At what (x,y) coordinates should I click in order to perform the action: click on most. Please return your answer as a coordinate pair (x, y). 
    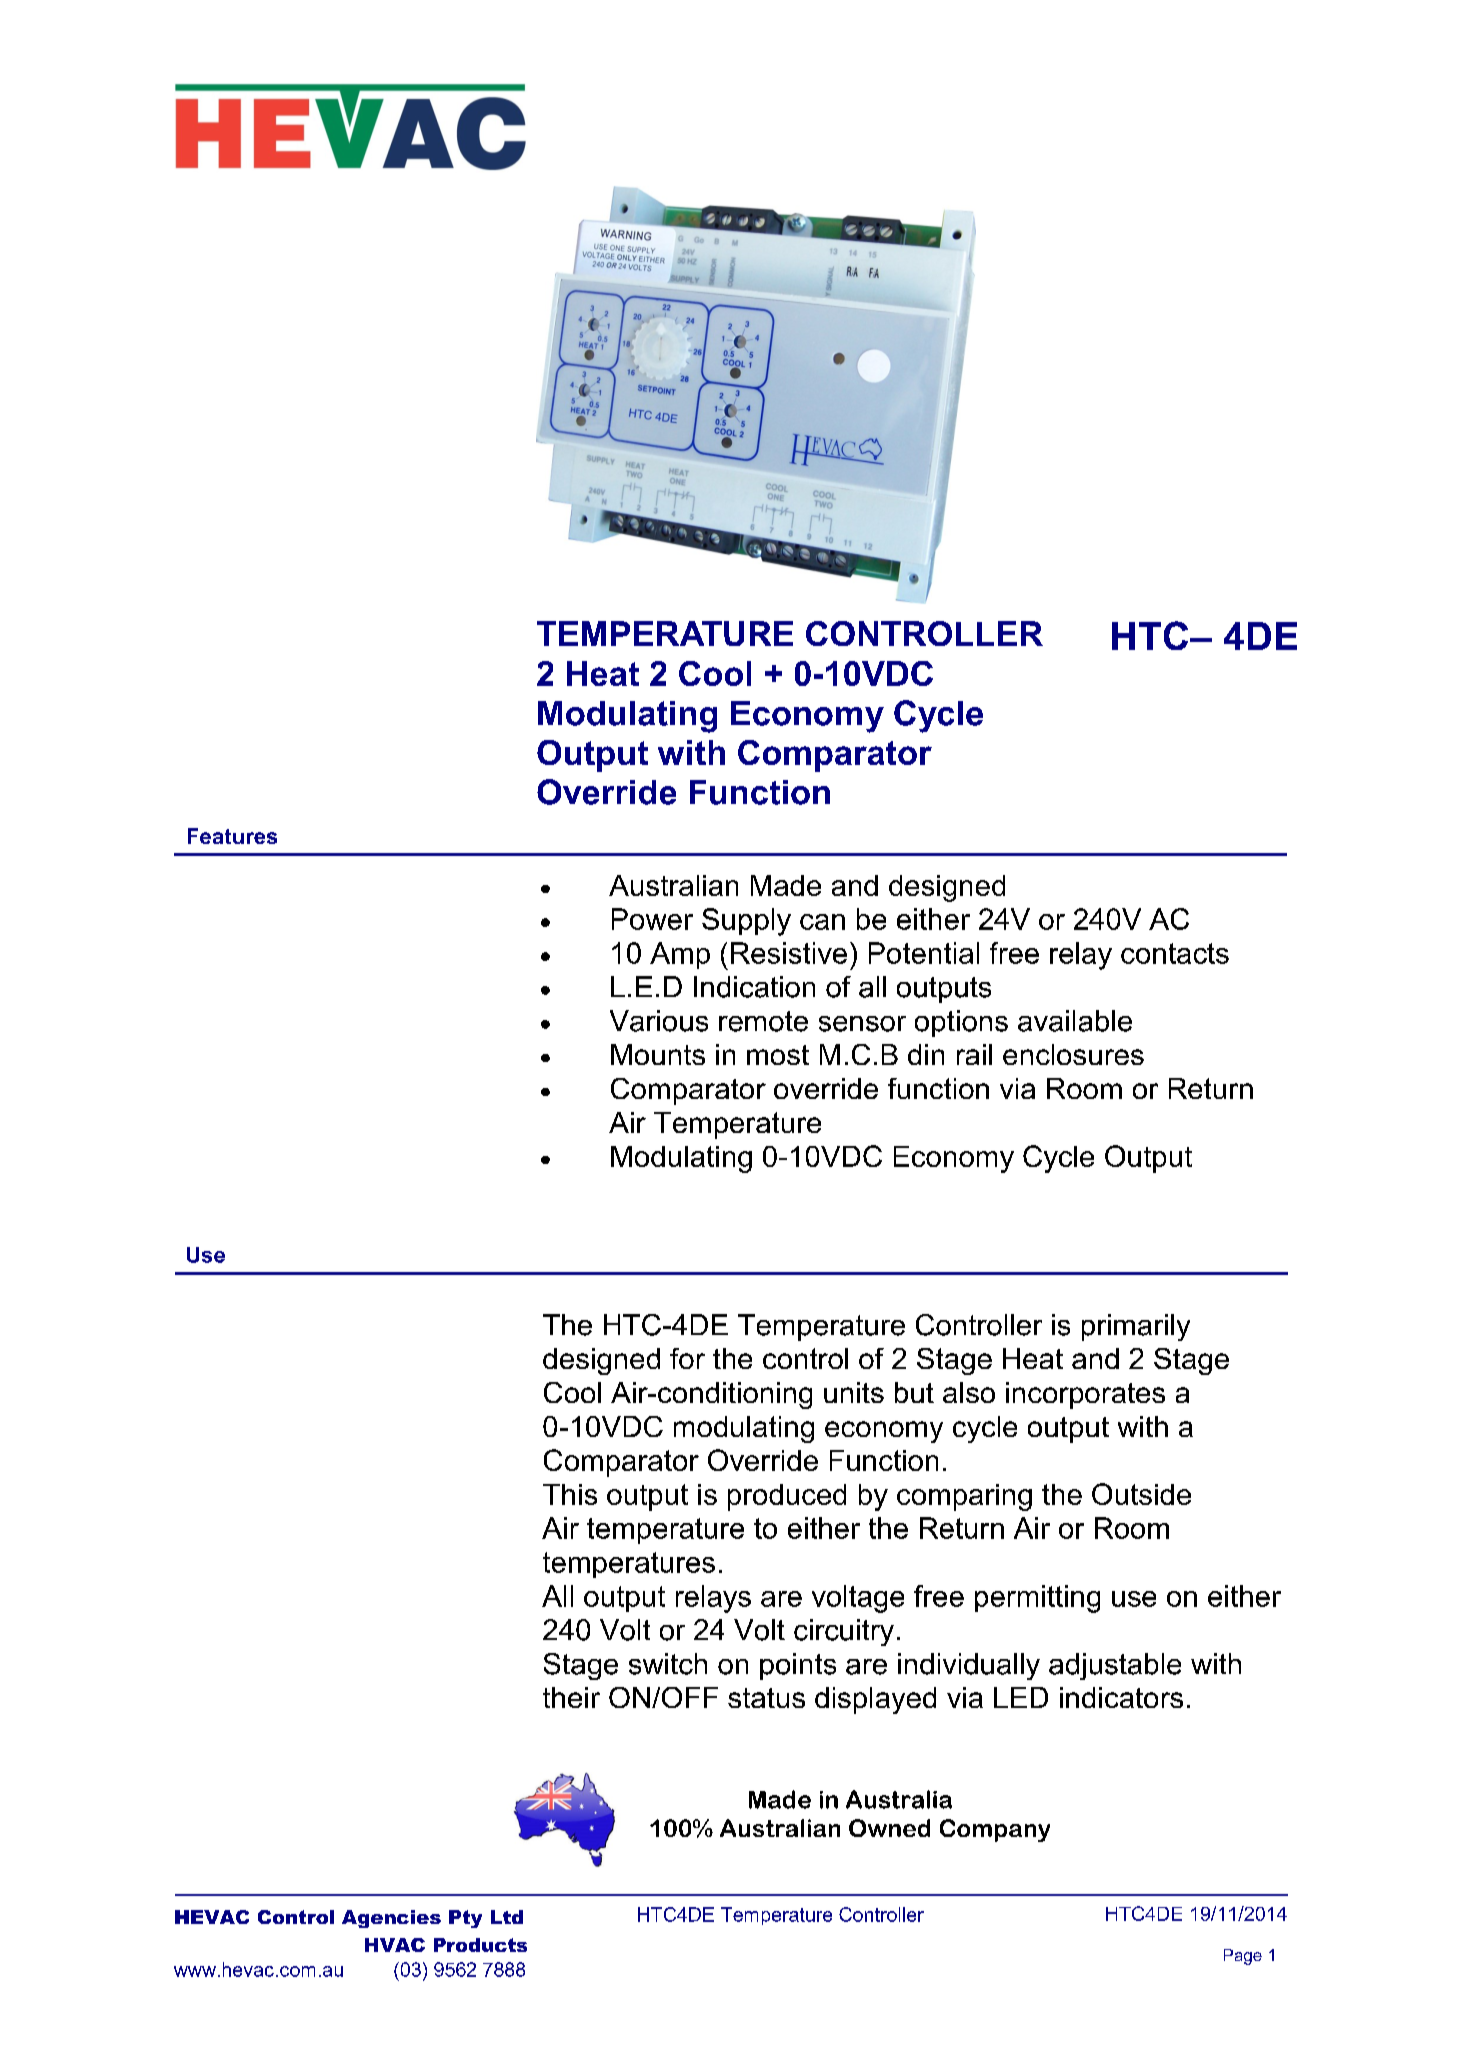
    Looking at the image, I should click on (778, 1055).
